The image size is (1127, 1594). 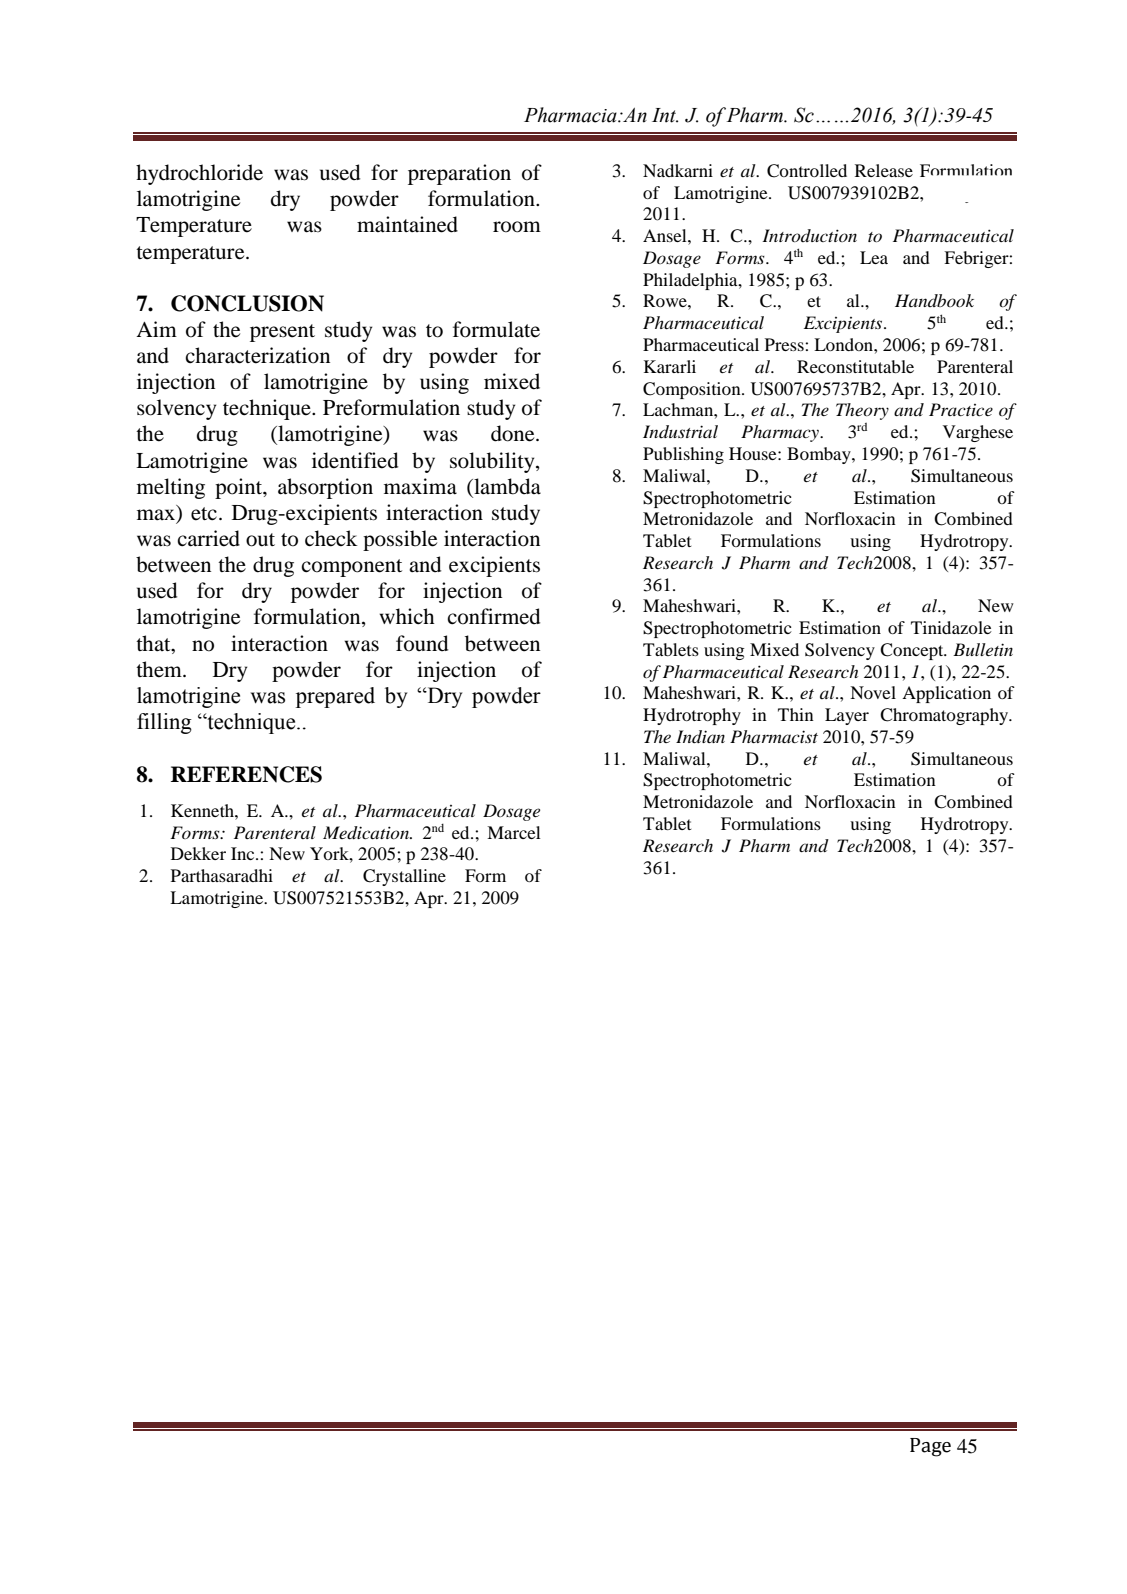 I want to click on Crystalline, so click(x=404, y=877).
